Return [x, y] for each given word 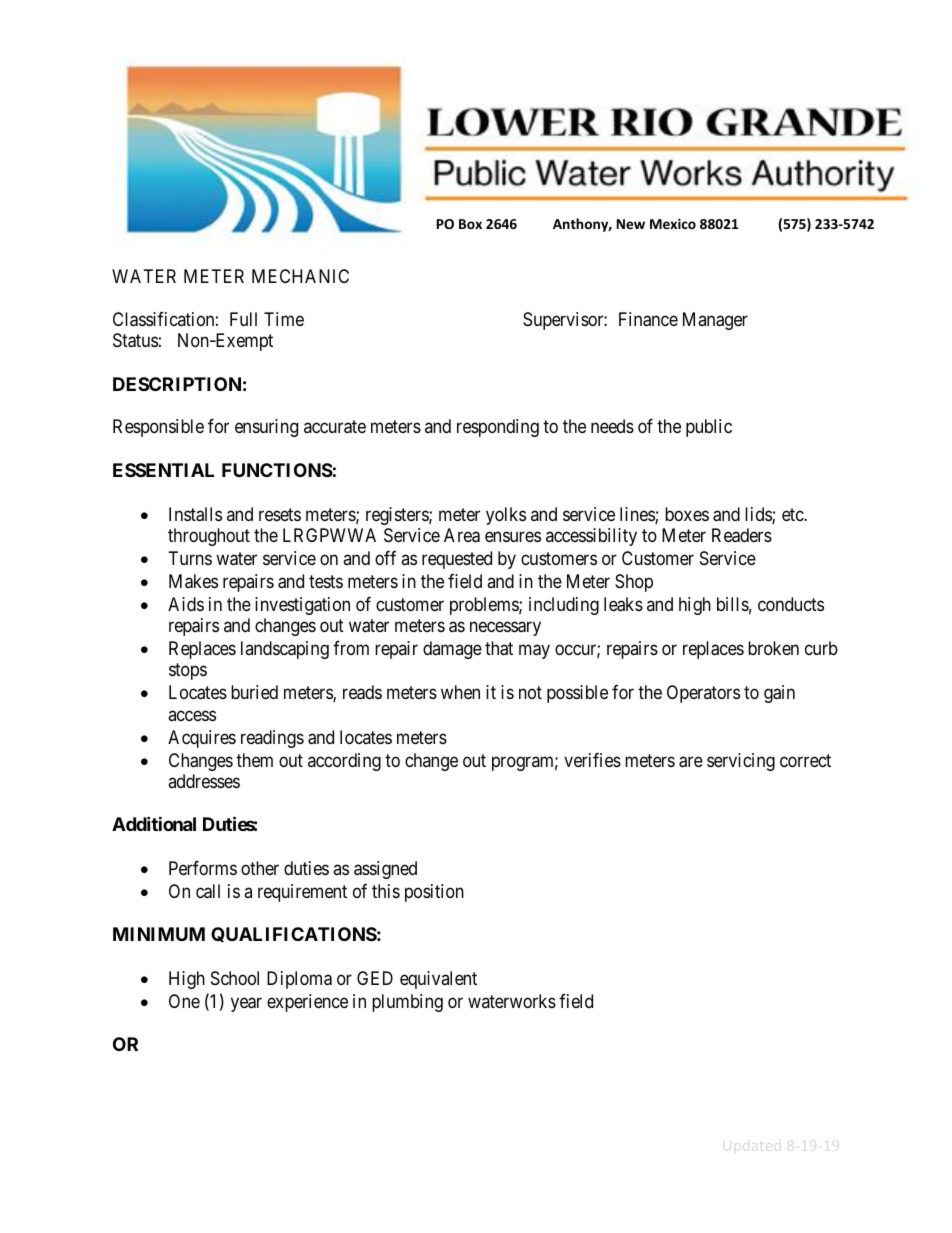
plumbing [407, 1003]
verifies [592, 760]
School [235, 978]
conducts [791, 604]
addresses [204, 781]
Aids [186, 604]
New [631, 224]
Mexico [673, 223]
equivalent [438, 980]
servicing [741, 762]
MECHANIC [300, 276]
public [709, 428]
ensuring [266, 428]
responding [498, 428]
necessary [505, 629]
